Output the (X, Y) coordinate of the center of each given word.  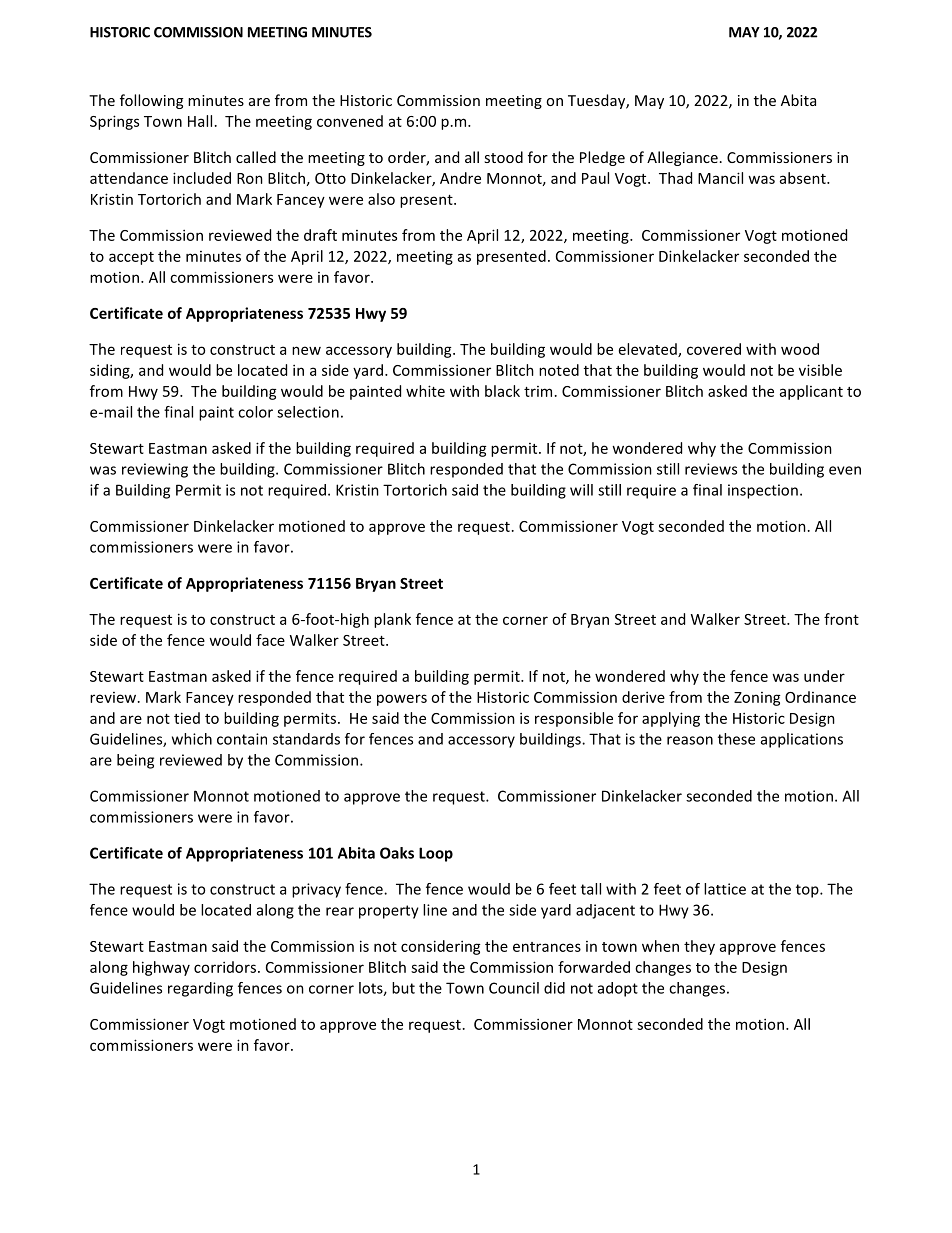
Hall (200, 121)
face (270, 640)
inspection (763, 491)
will (581, 490)
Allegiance (682, 158)
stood (503, 157)
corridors (225, 967)
